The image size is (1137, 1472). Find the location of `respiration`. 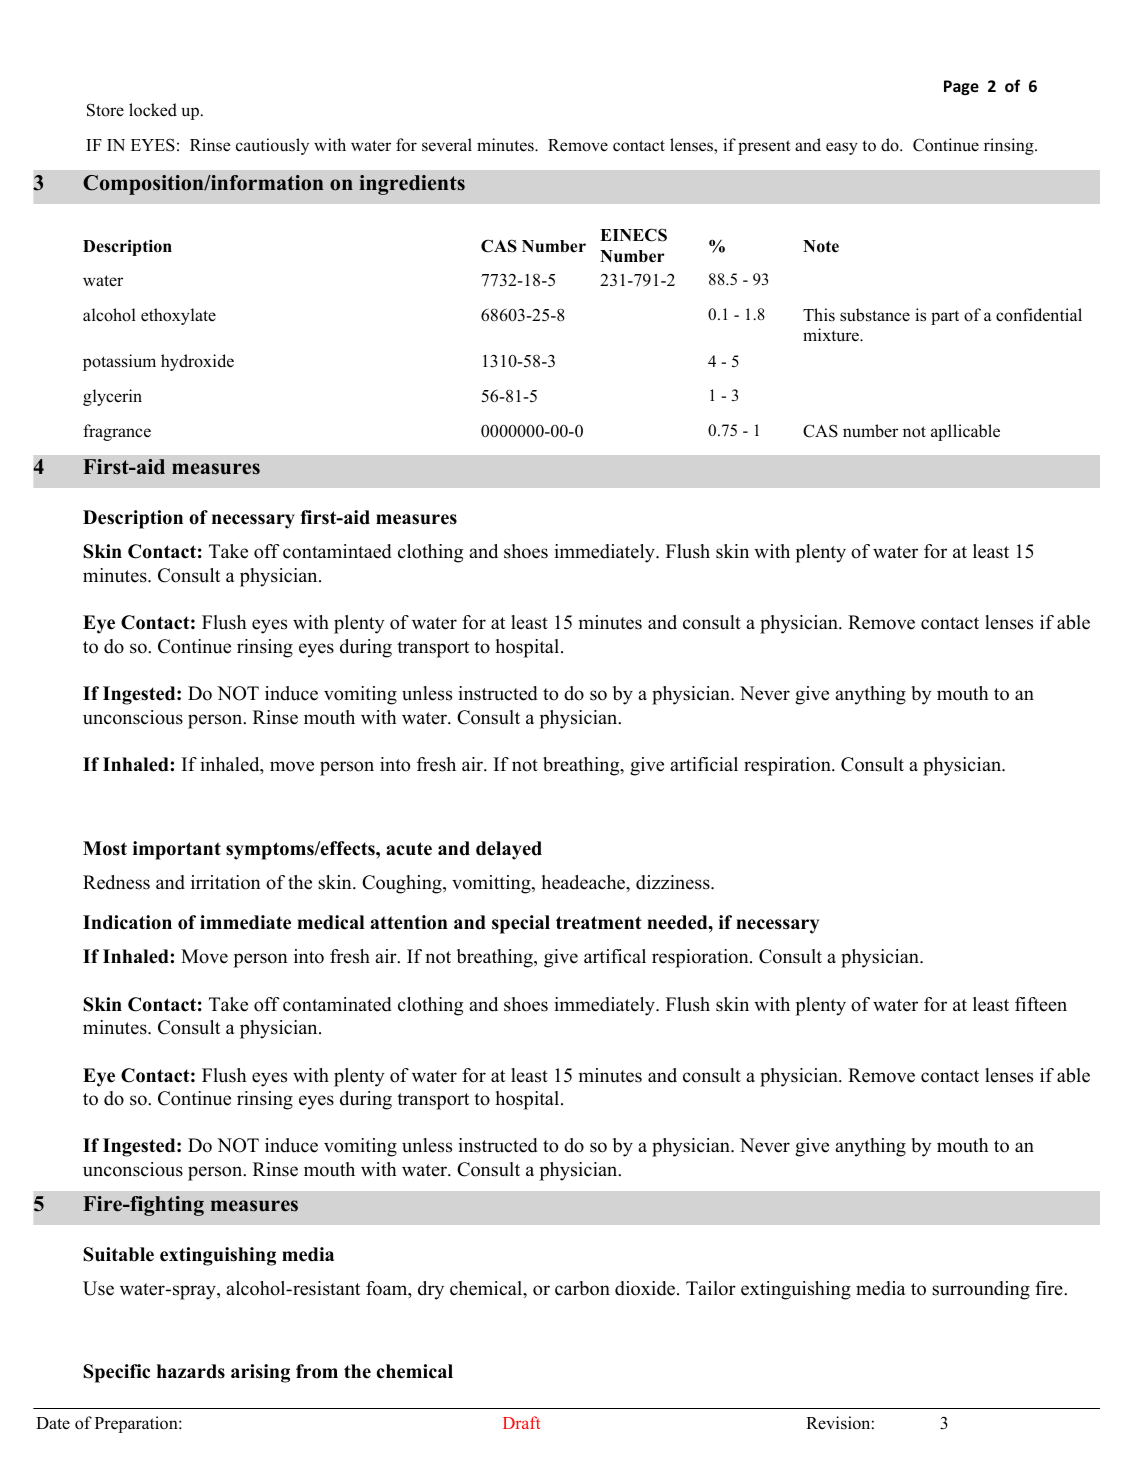

respiration is located at coordinates (788, 766).
